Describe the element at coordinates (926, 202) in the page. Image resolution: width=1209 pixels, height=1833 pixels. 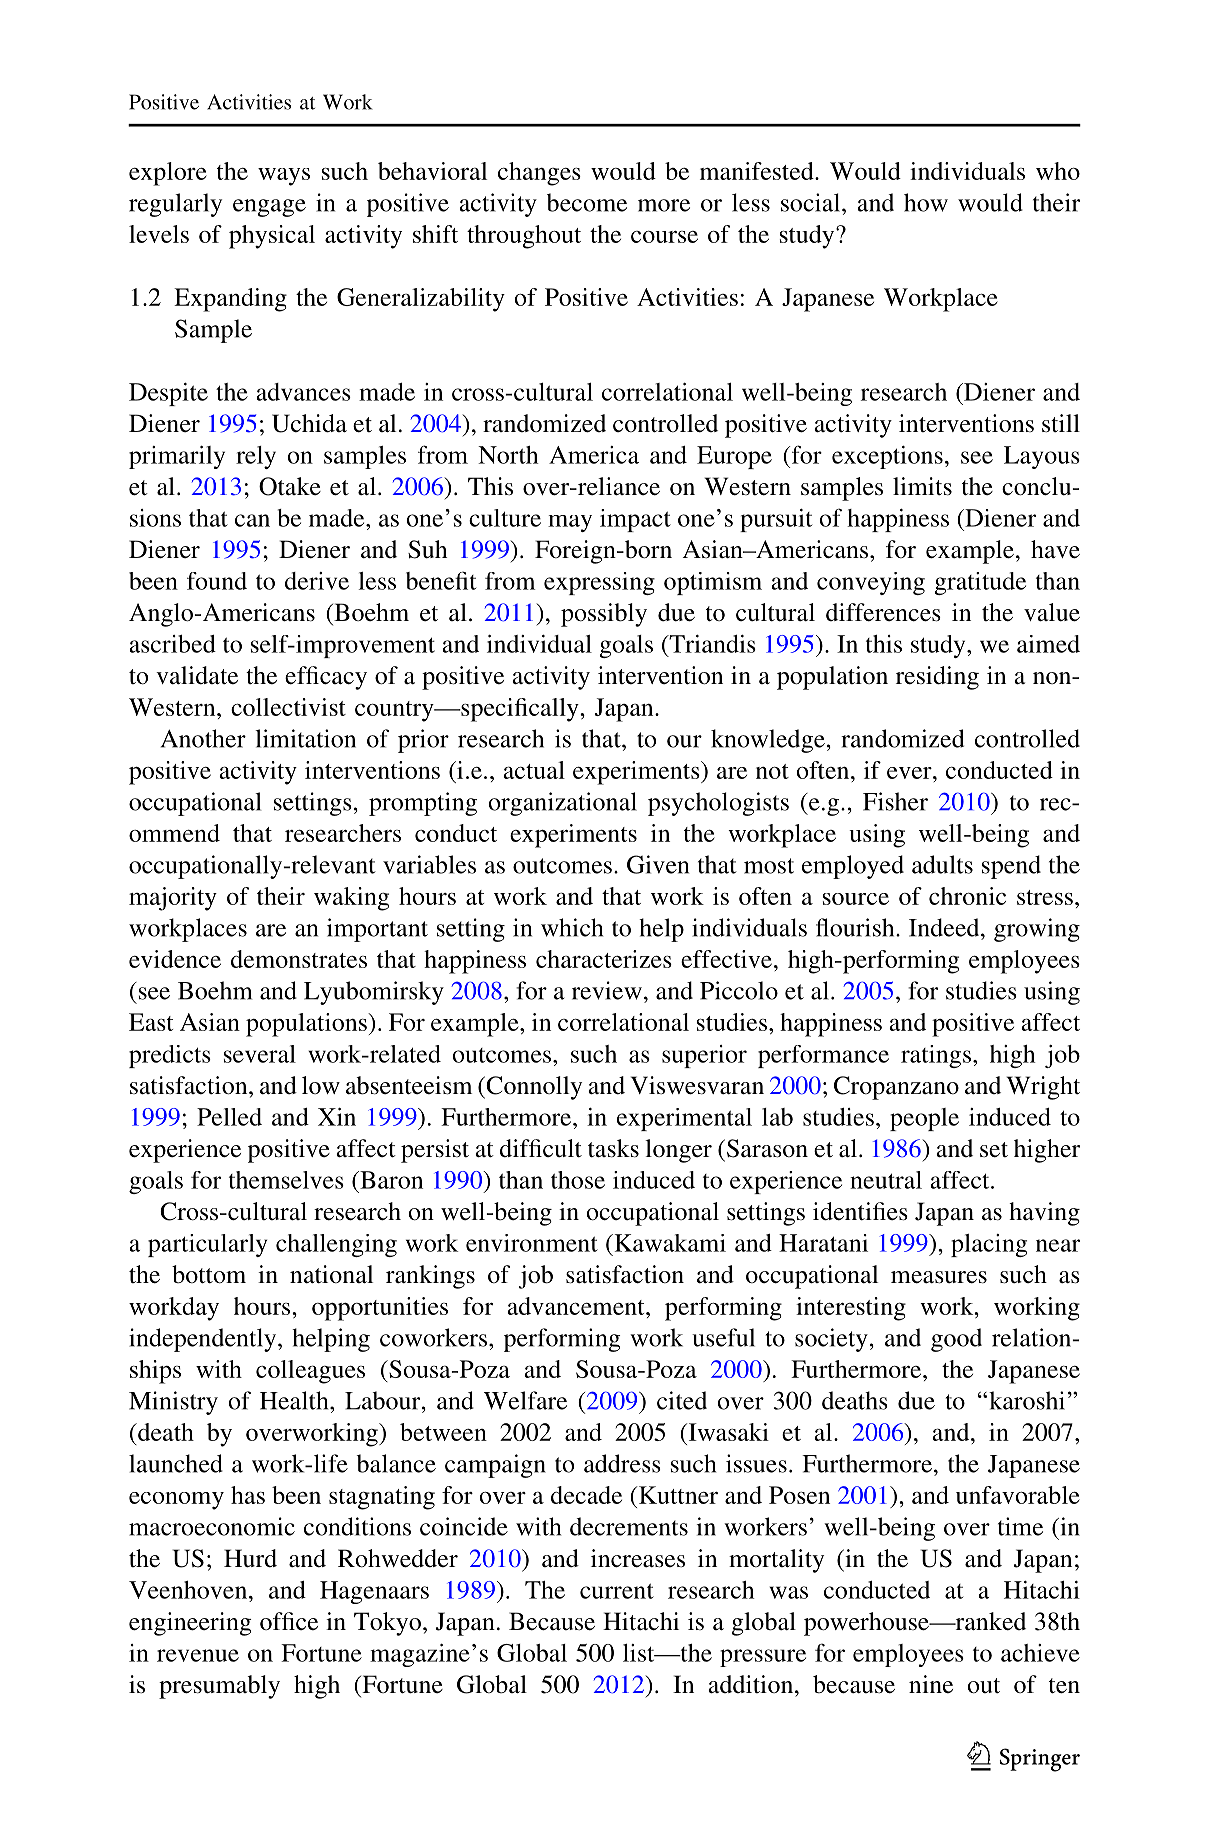
I see `how` at that location.
